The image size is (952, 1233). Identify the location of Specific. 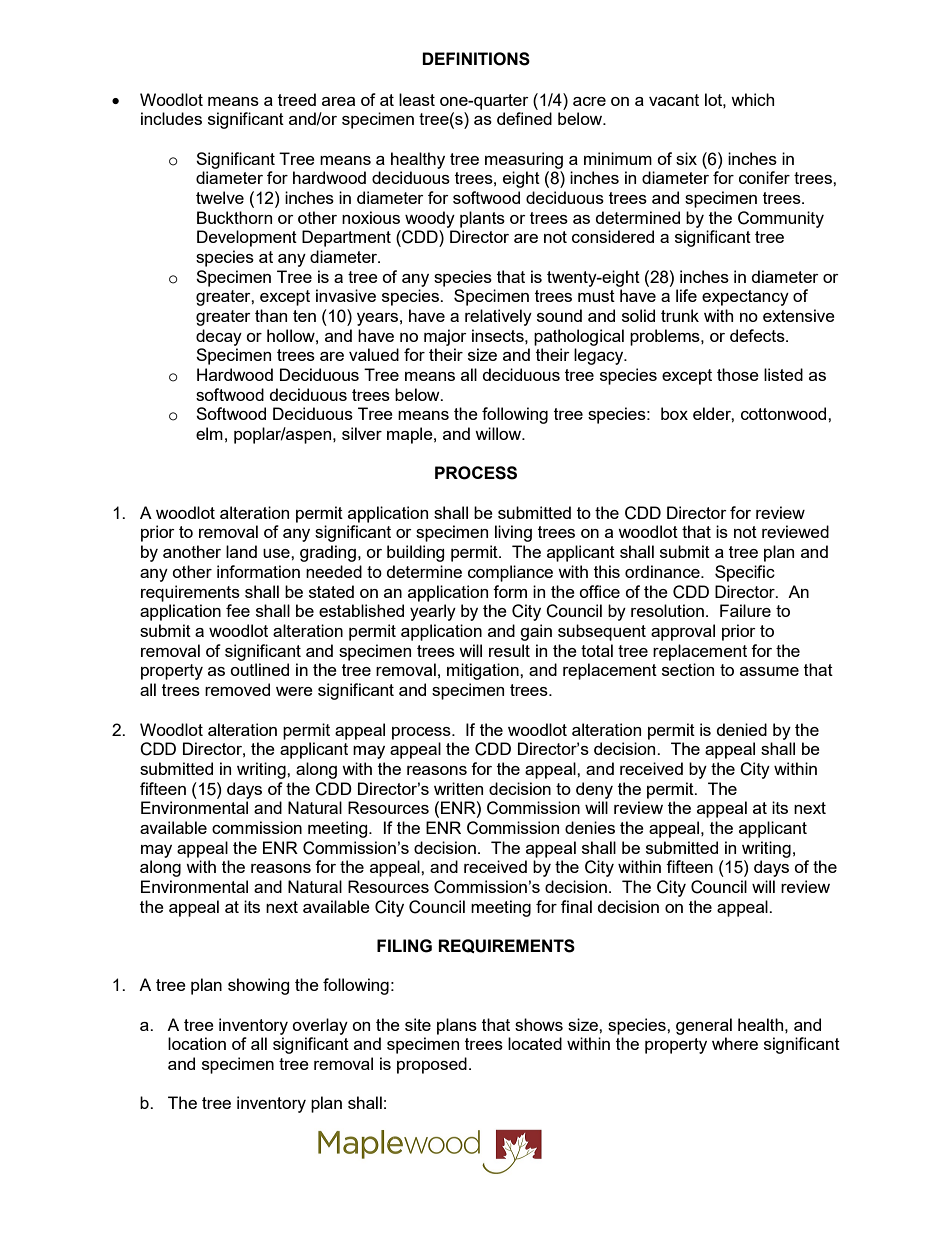
(745, 573).
